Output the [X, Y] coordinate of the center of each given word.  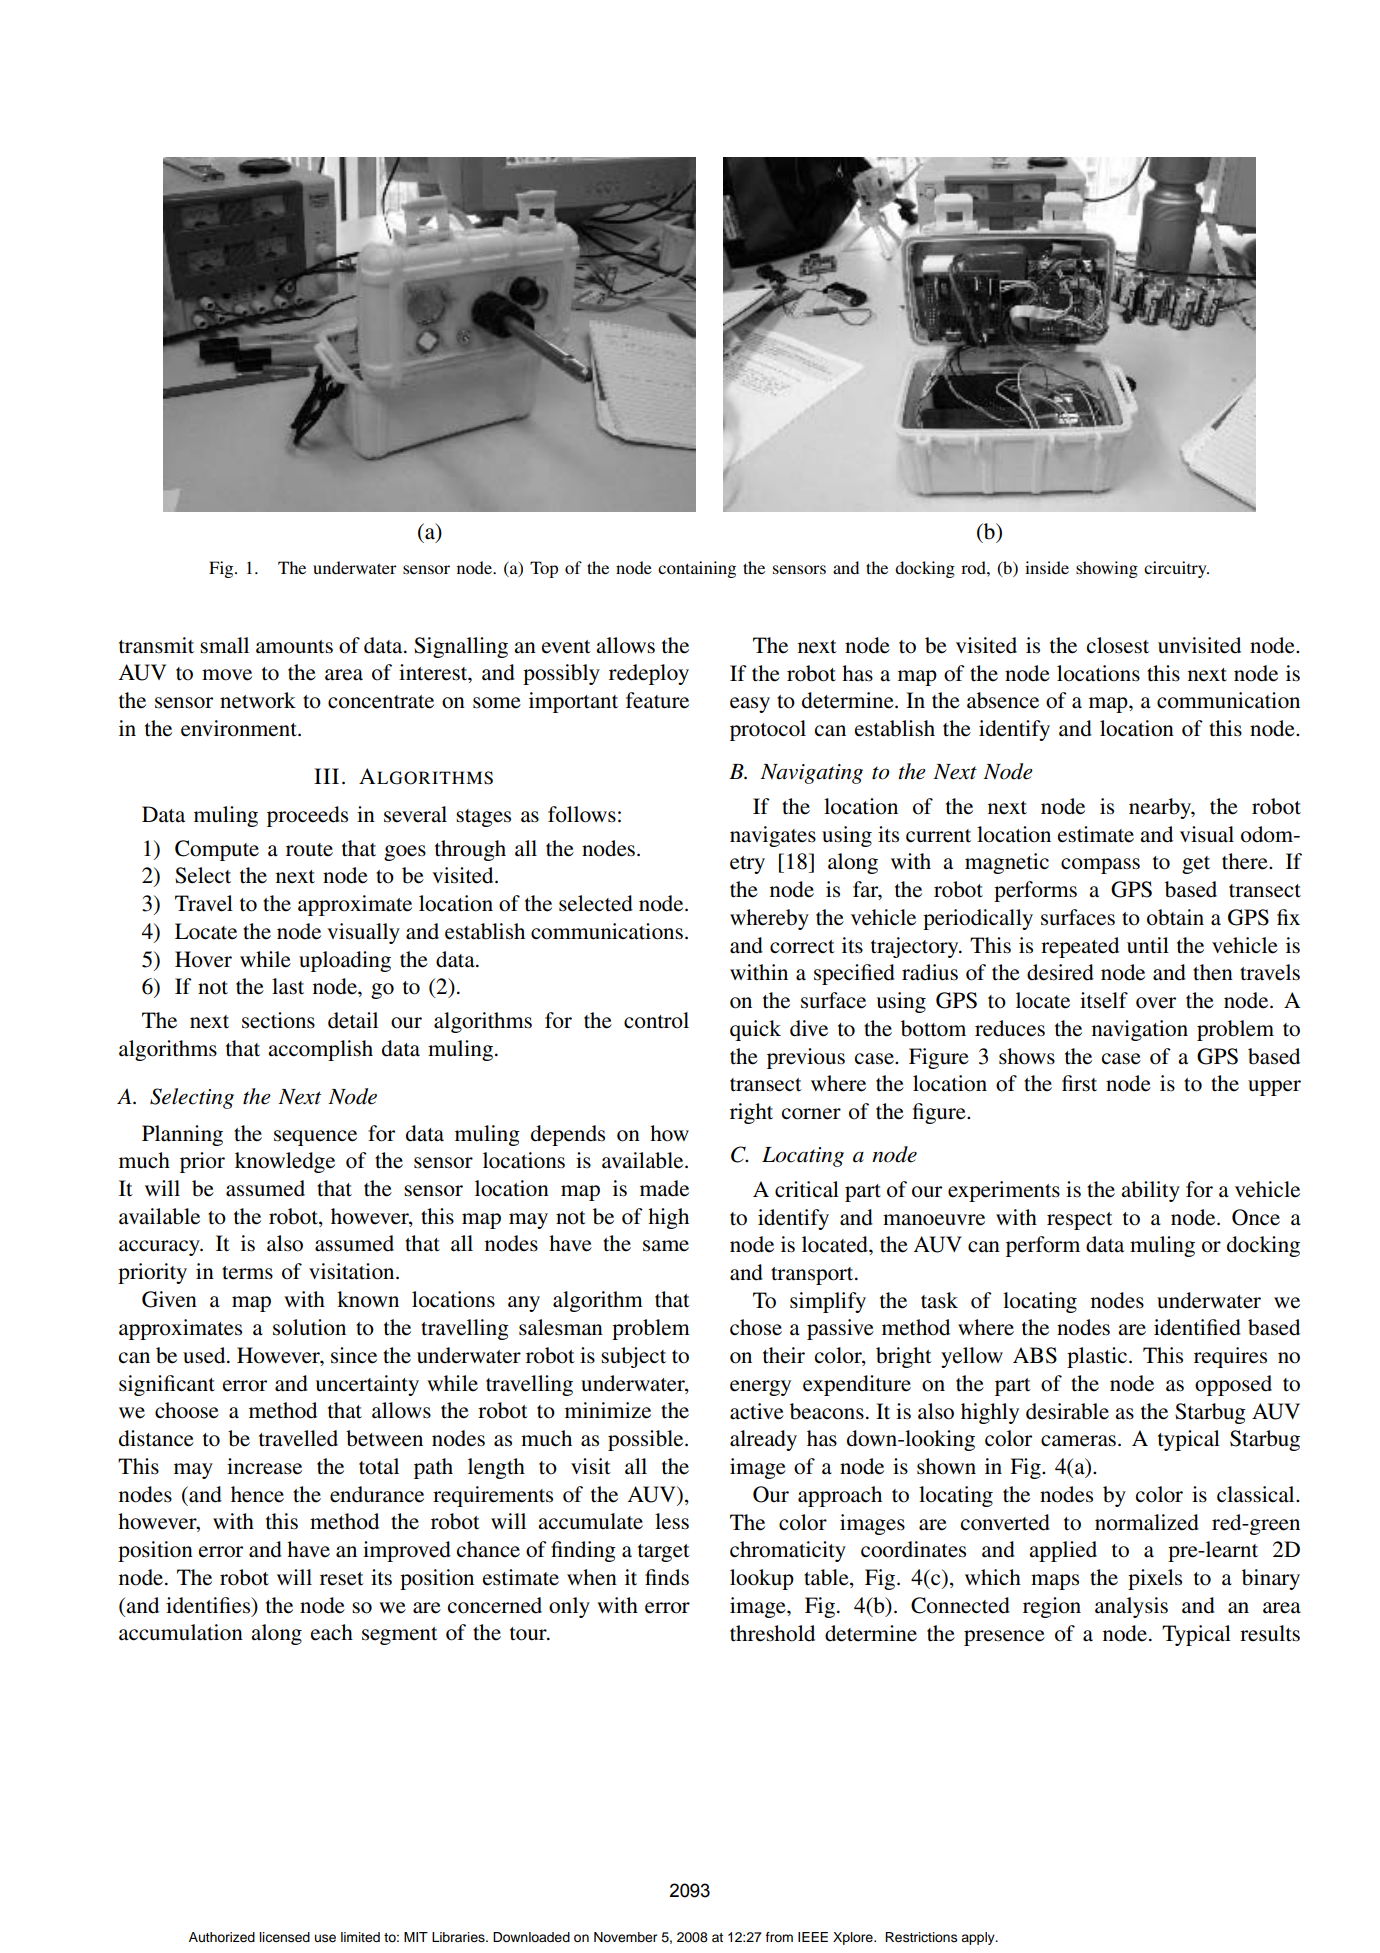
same [666, 1246]
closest [1118, 645]
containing [697, 569]
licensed [285, 1937]
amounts [294, 647]
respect [1080, 1221]
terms [247, 1273]
